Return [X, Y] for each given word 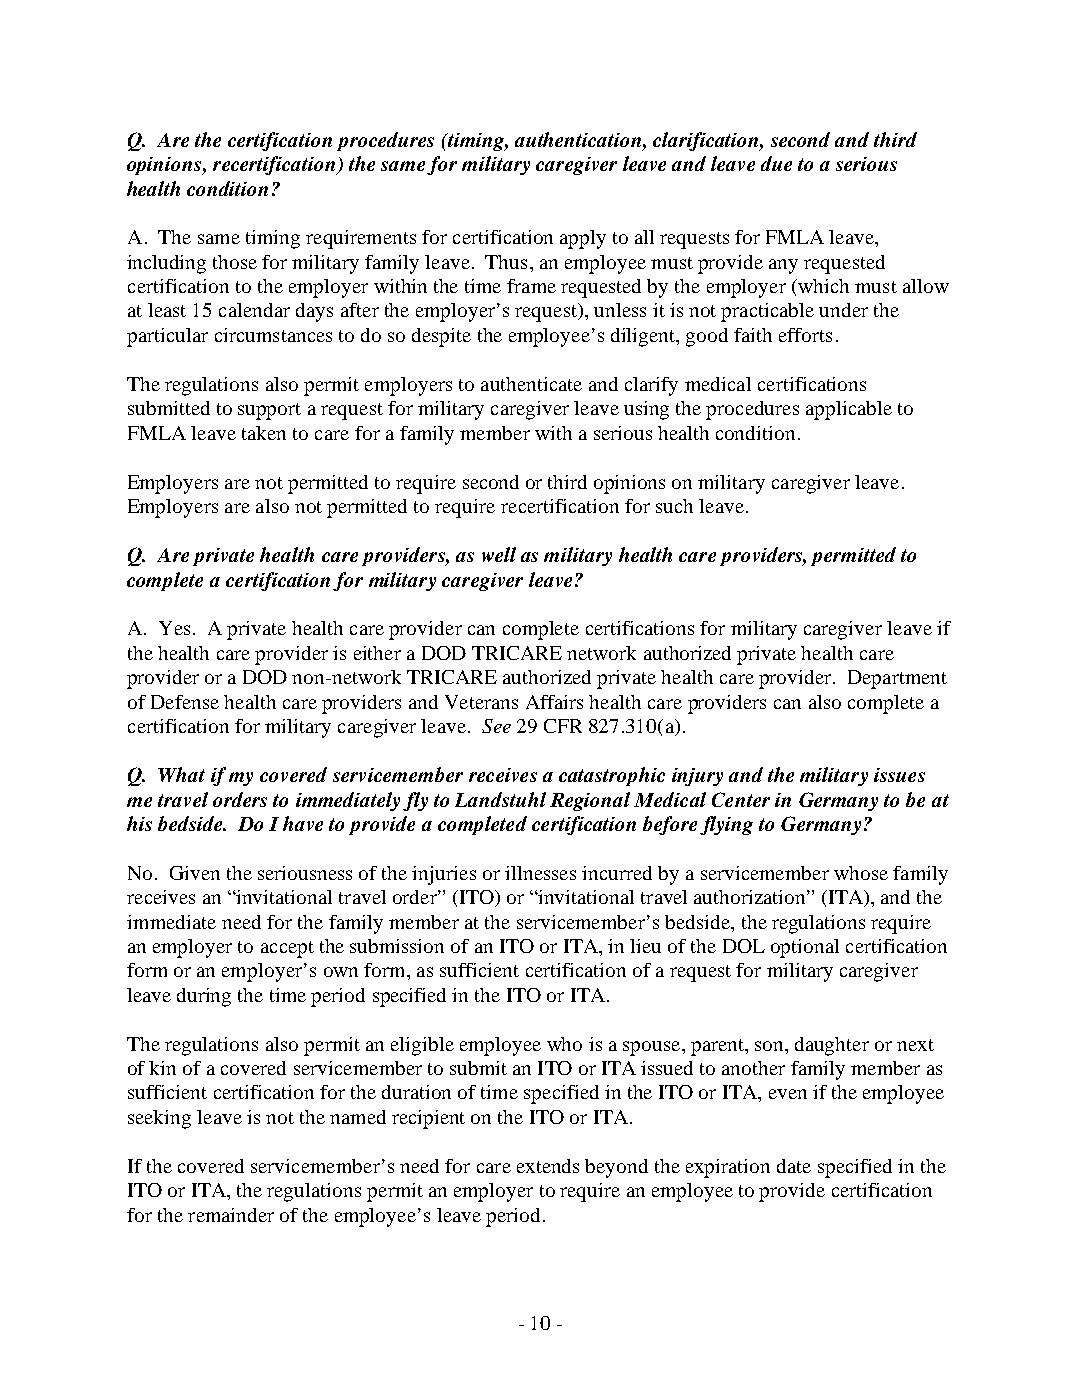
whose [861, 873]
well [499, 554]
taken [264, 433]
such [674, 506]
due [776, 163]
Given [195, 873]
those [235, 262]
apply [583, 239]
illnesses [540, 873]
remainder [231, 1215]
